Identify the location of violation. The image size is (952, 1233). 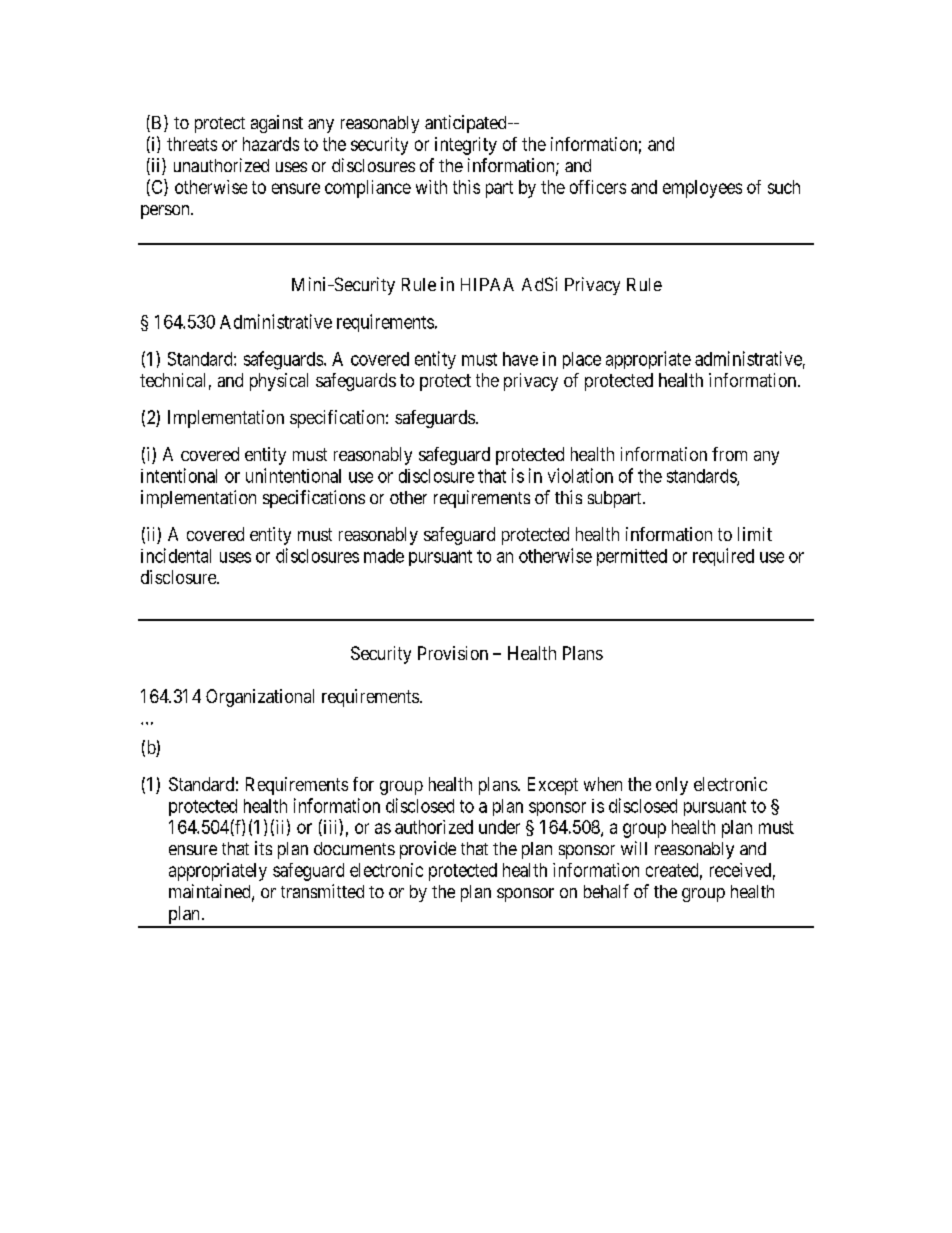
(580, 475).
